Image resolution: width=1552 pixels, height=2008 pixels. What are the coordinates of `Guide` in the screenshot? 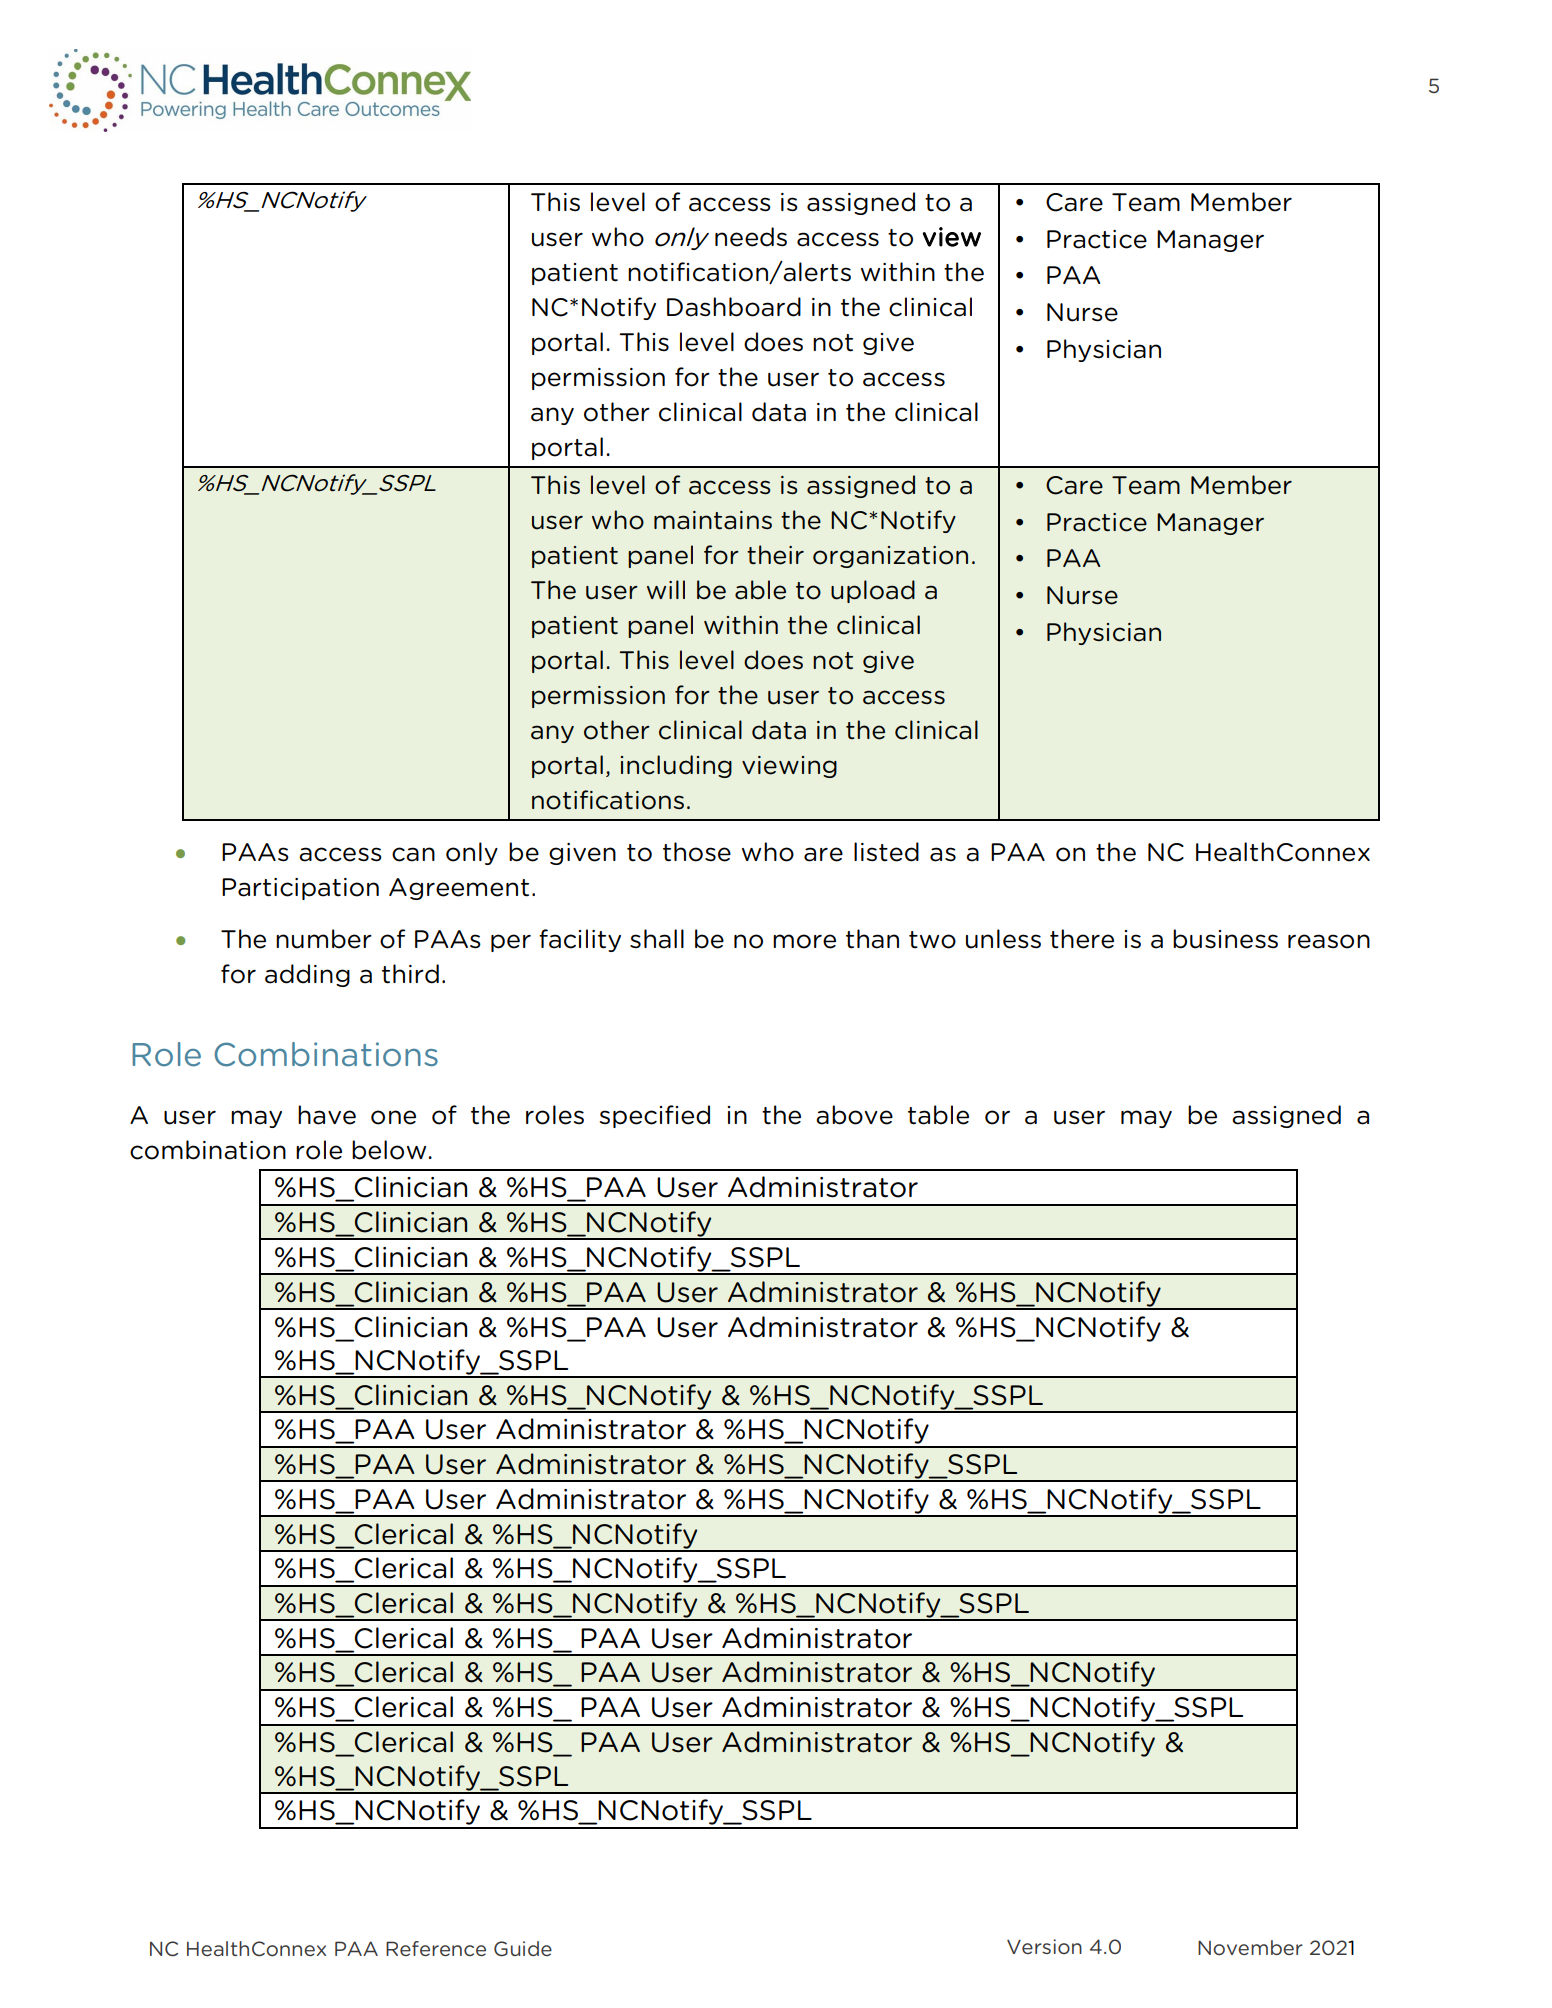 It's located at (523, 1949).
